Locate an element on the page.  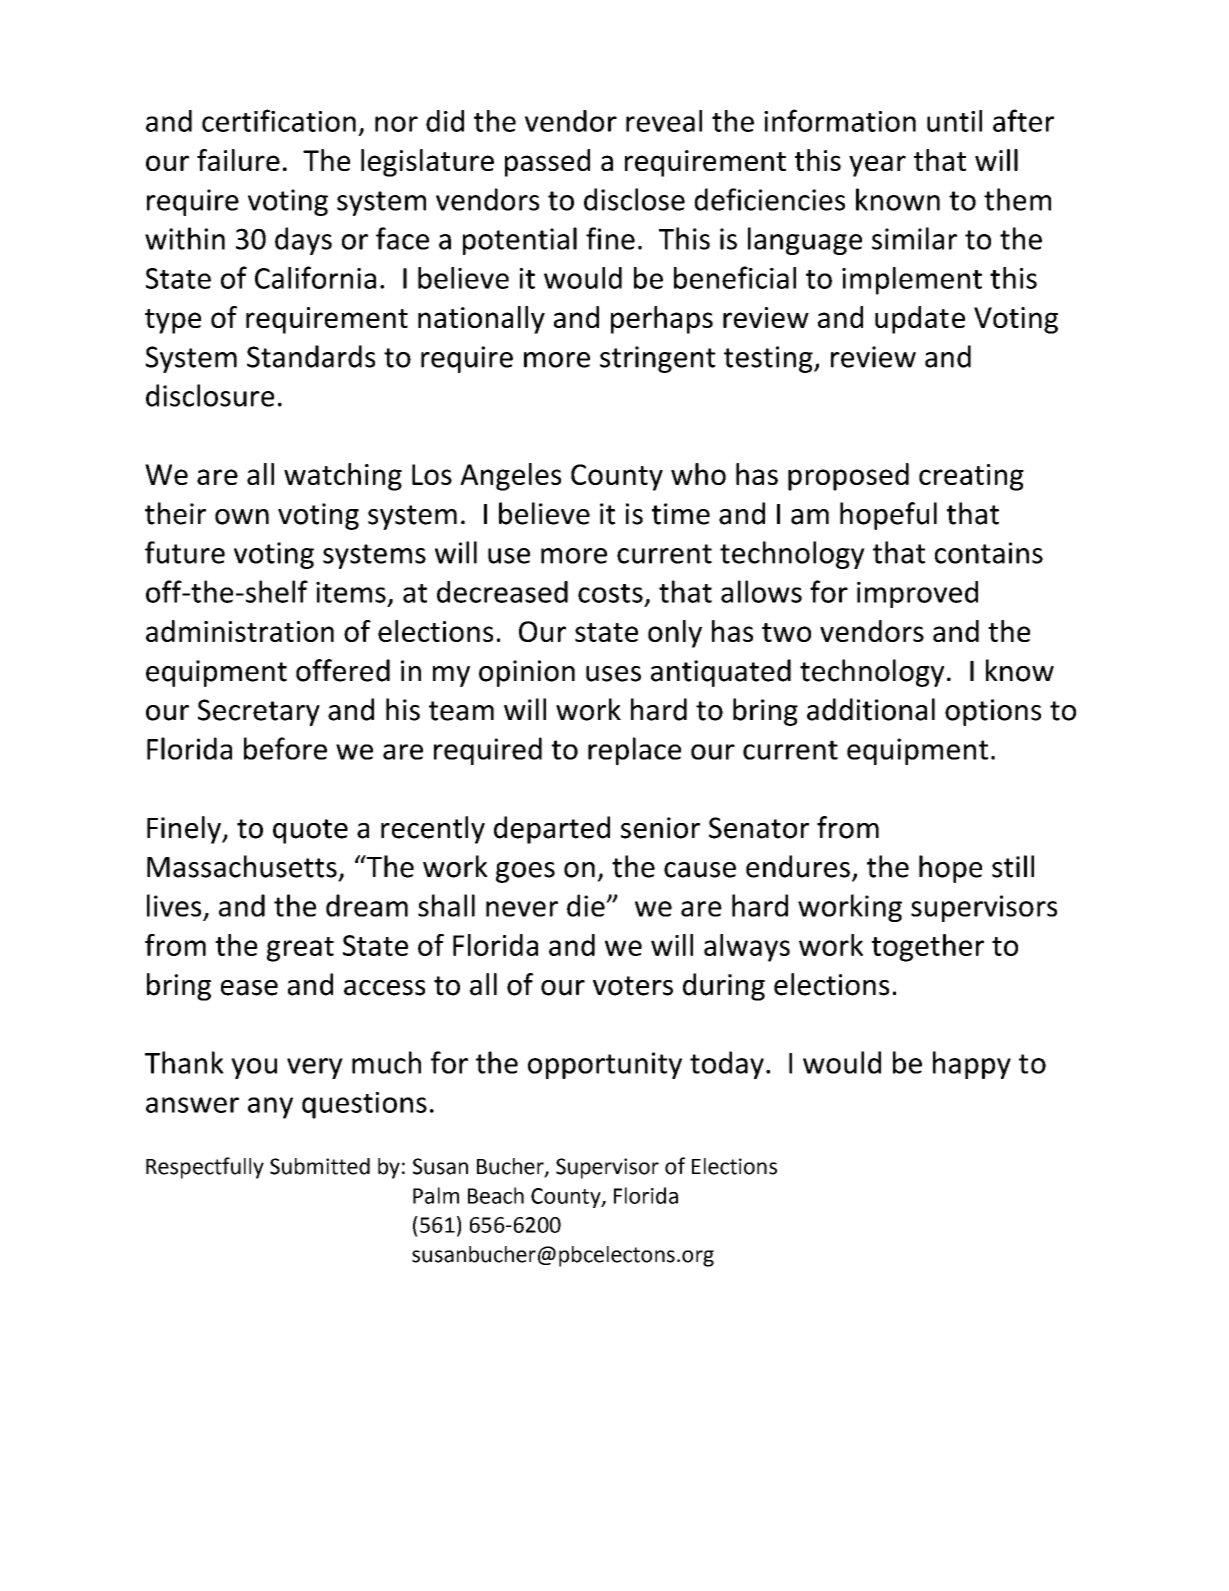
passed is located at coordinates (547, 163).
